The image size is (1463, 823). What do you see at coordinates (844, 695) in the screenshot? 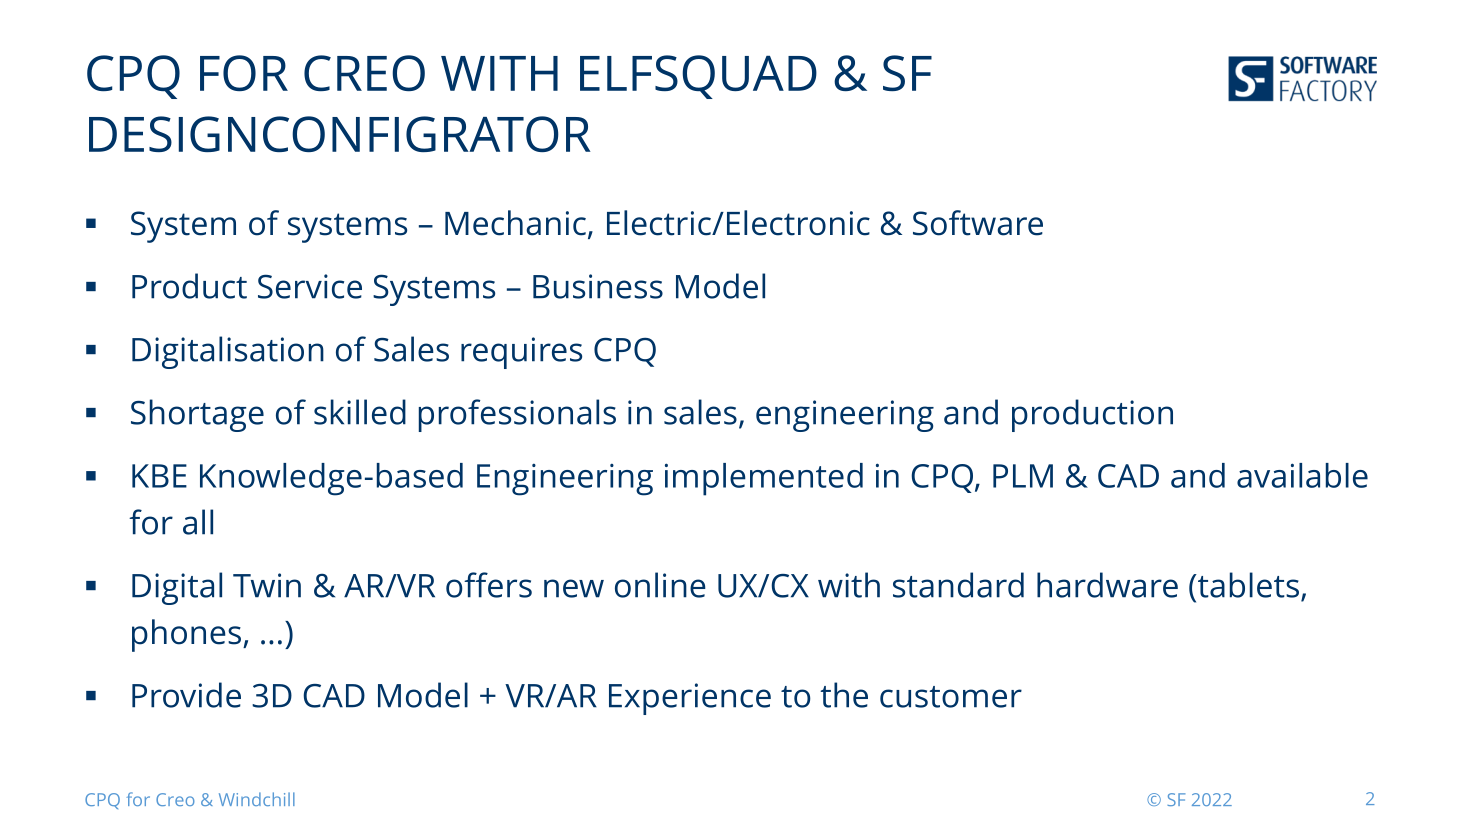
I see `the` at bounding box center [844, 695].
